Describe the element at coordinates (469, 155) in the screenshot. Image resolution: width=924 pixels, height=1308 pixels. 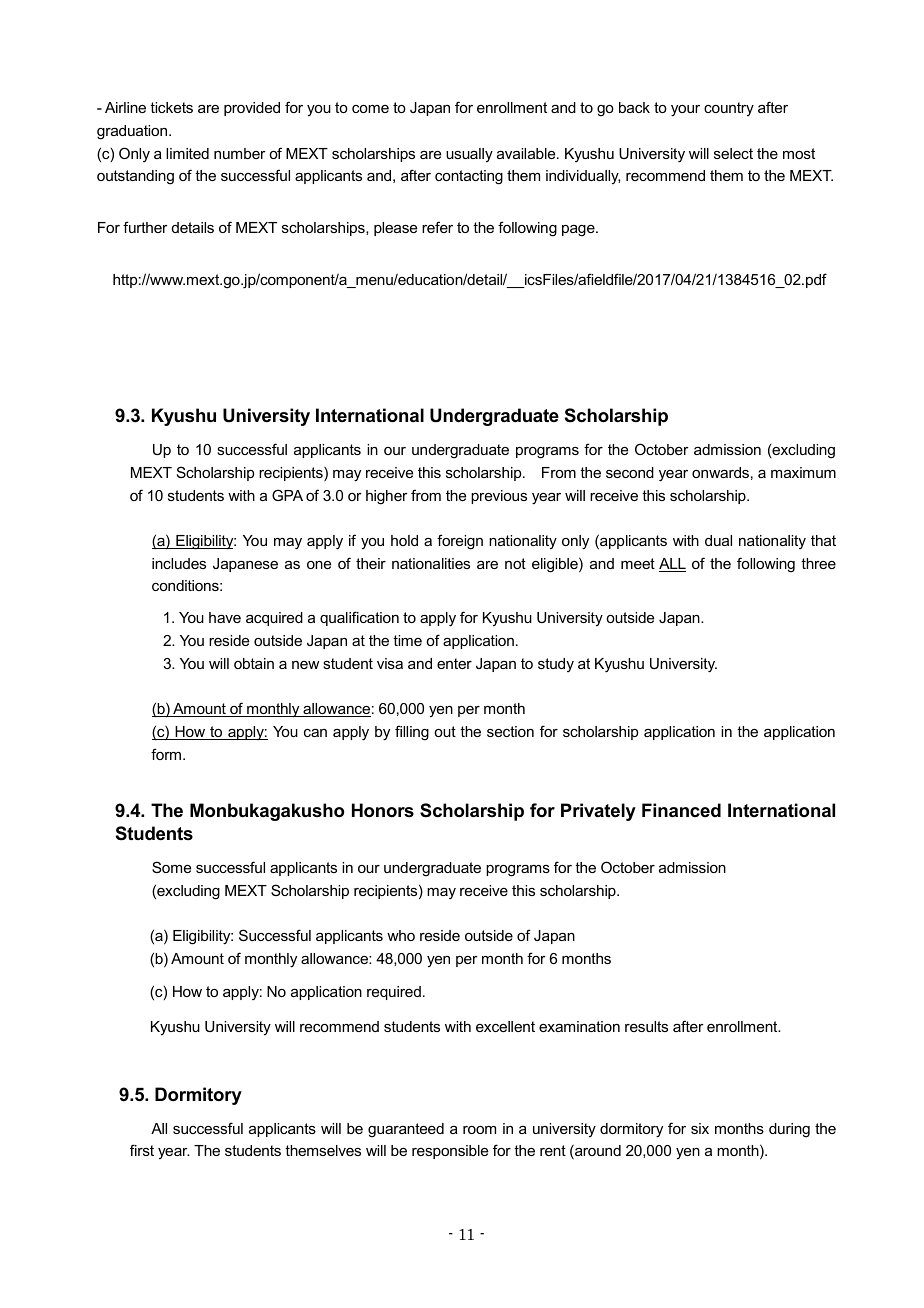
I see `usually` at that location.
